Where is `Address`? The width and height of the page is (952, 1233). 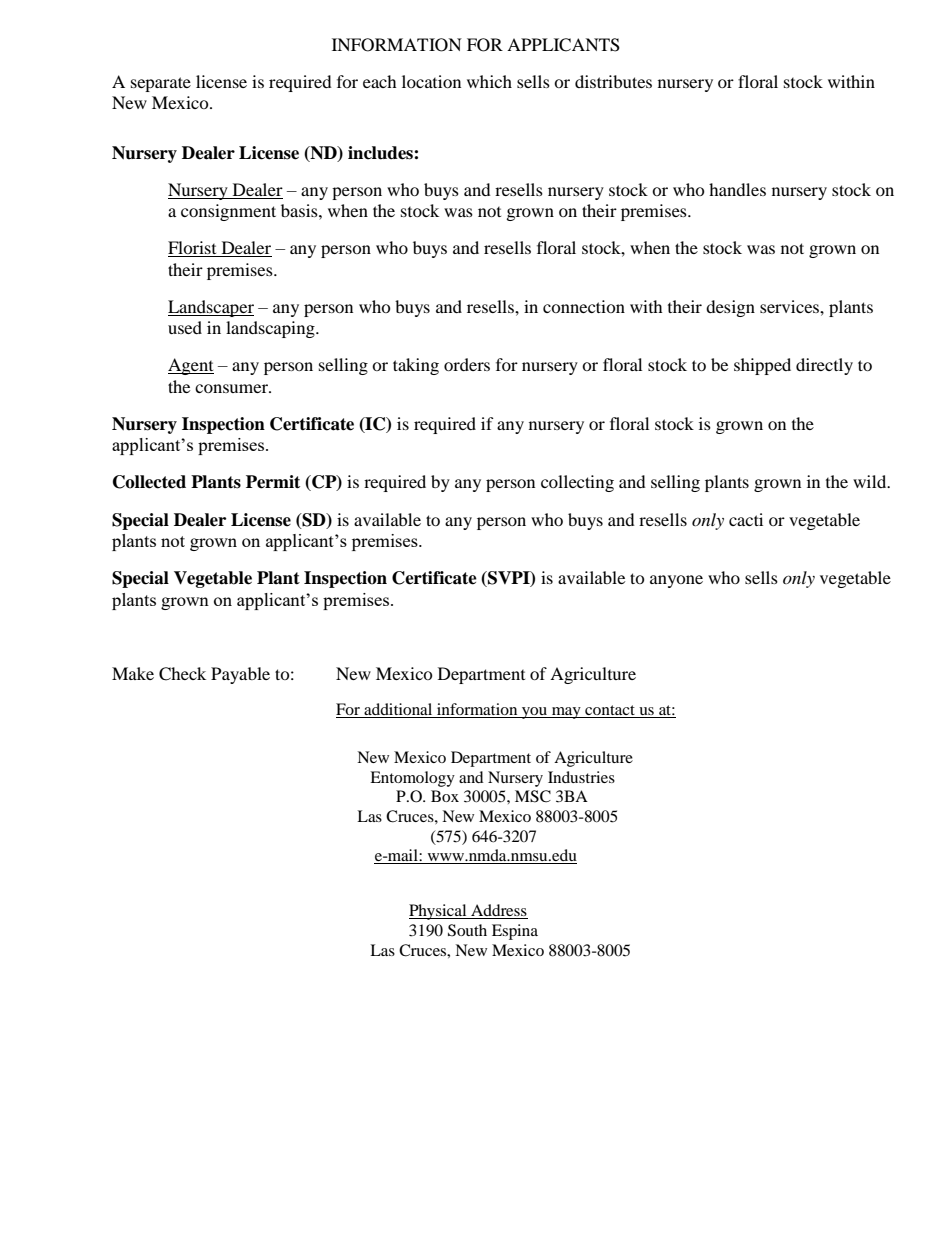 Address is located at coordinates (498, 911).
